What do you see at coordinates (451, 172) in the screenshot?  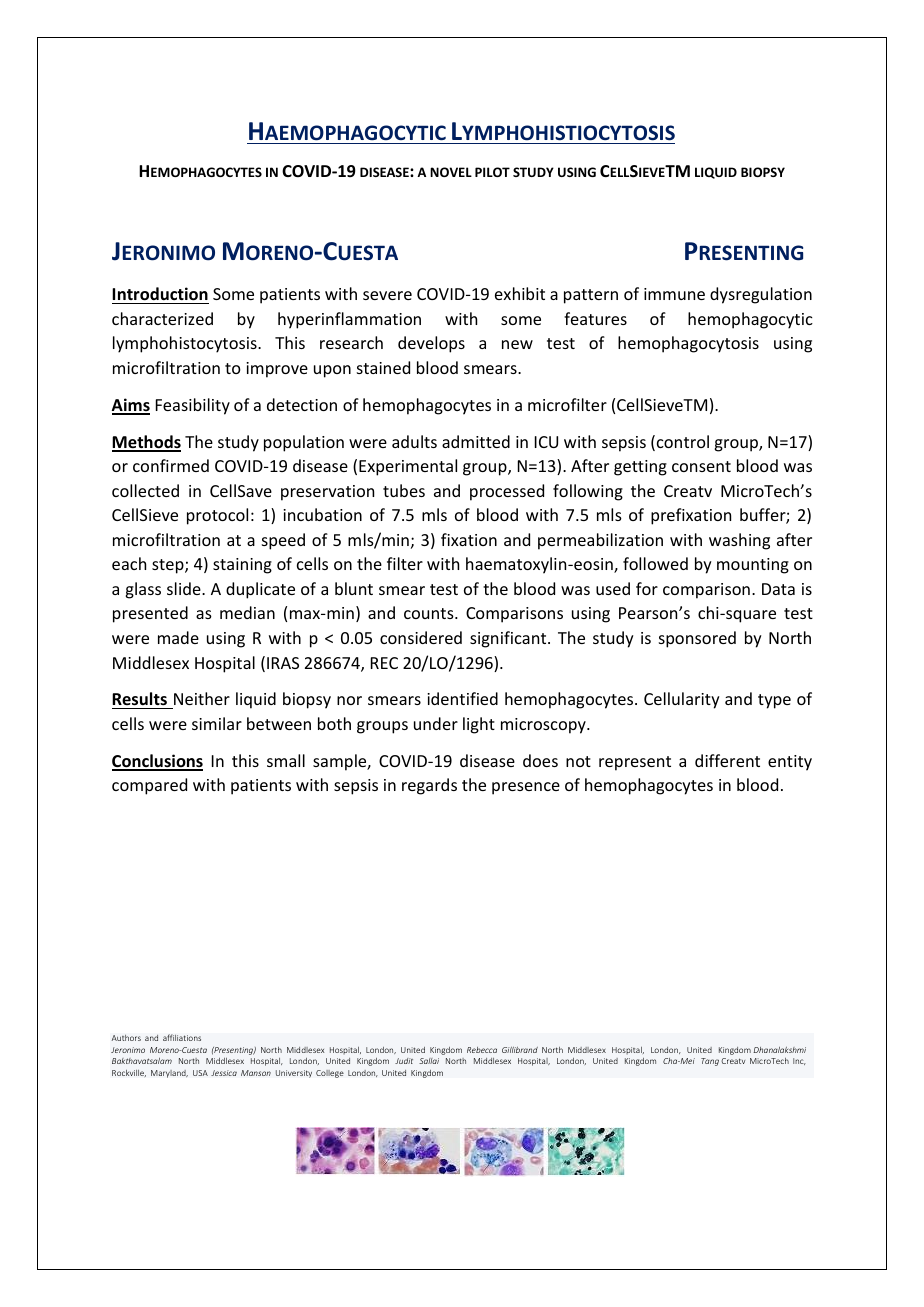 I see `NOVEL` at bounding box center [451, 172].
